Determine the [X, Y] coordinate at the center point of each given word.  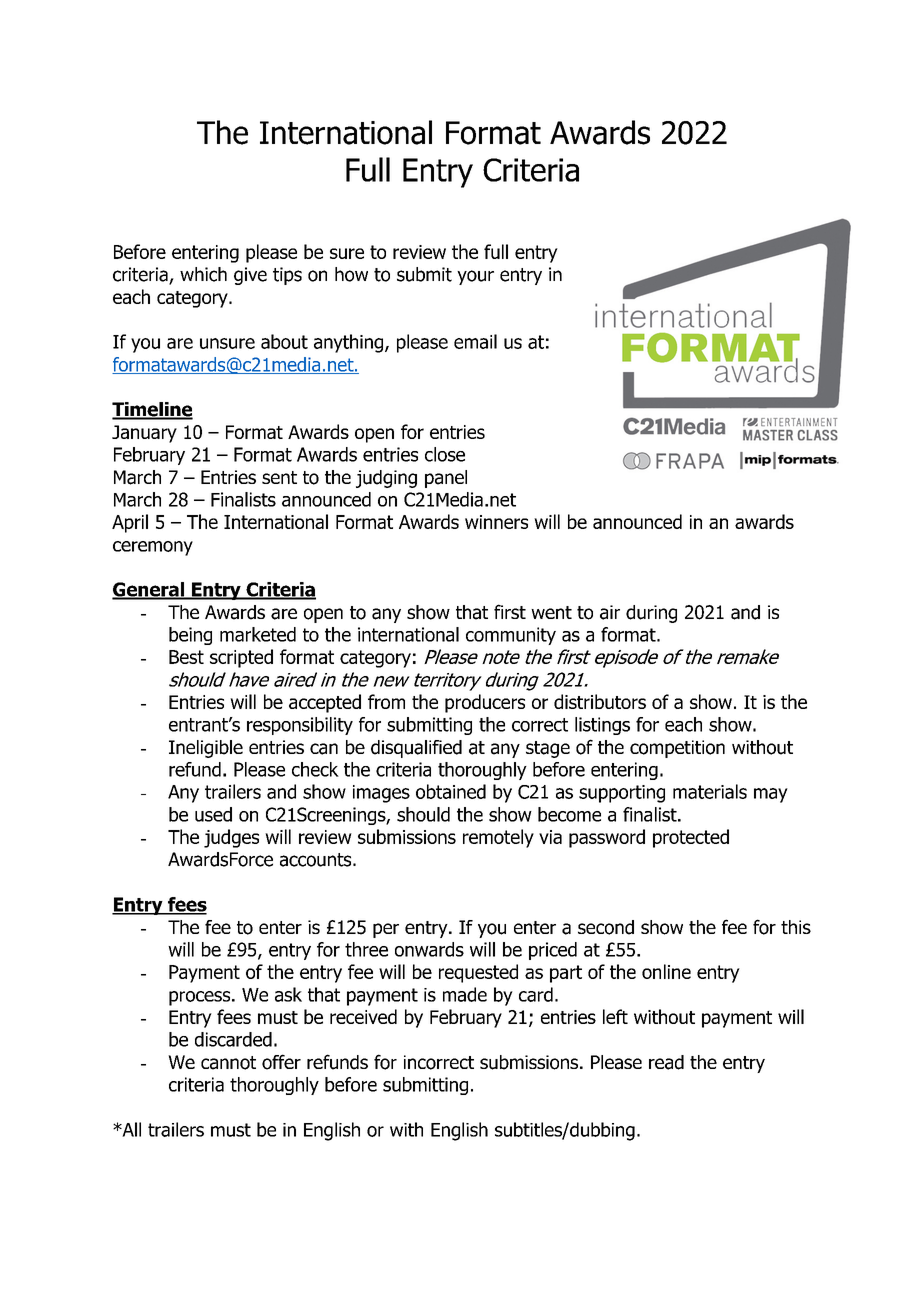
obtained [451, 791]
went [551, 612]
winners [496, 522]
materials [710, 791]
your [475, 277]
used [213, 814]
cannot [228, 1063]
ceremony [153, 548]
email [475, 341]
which [203, 274]
